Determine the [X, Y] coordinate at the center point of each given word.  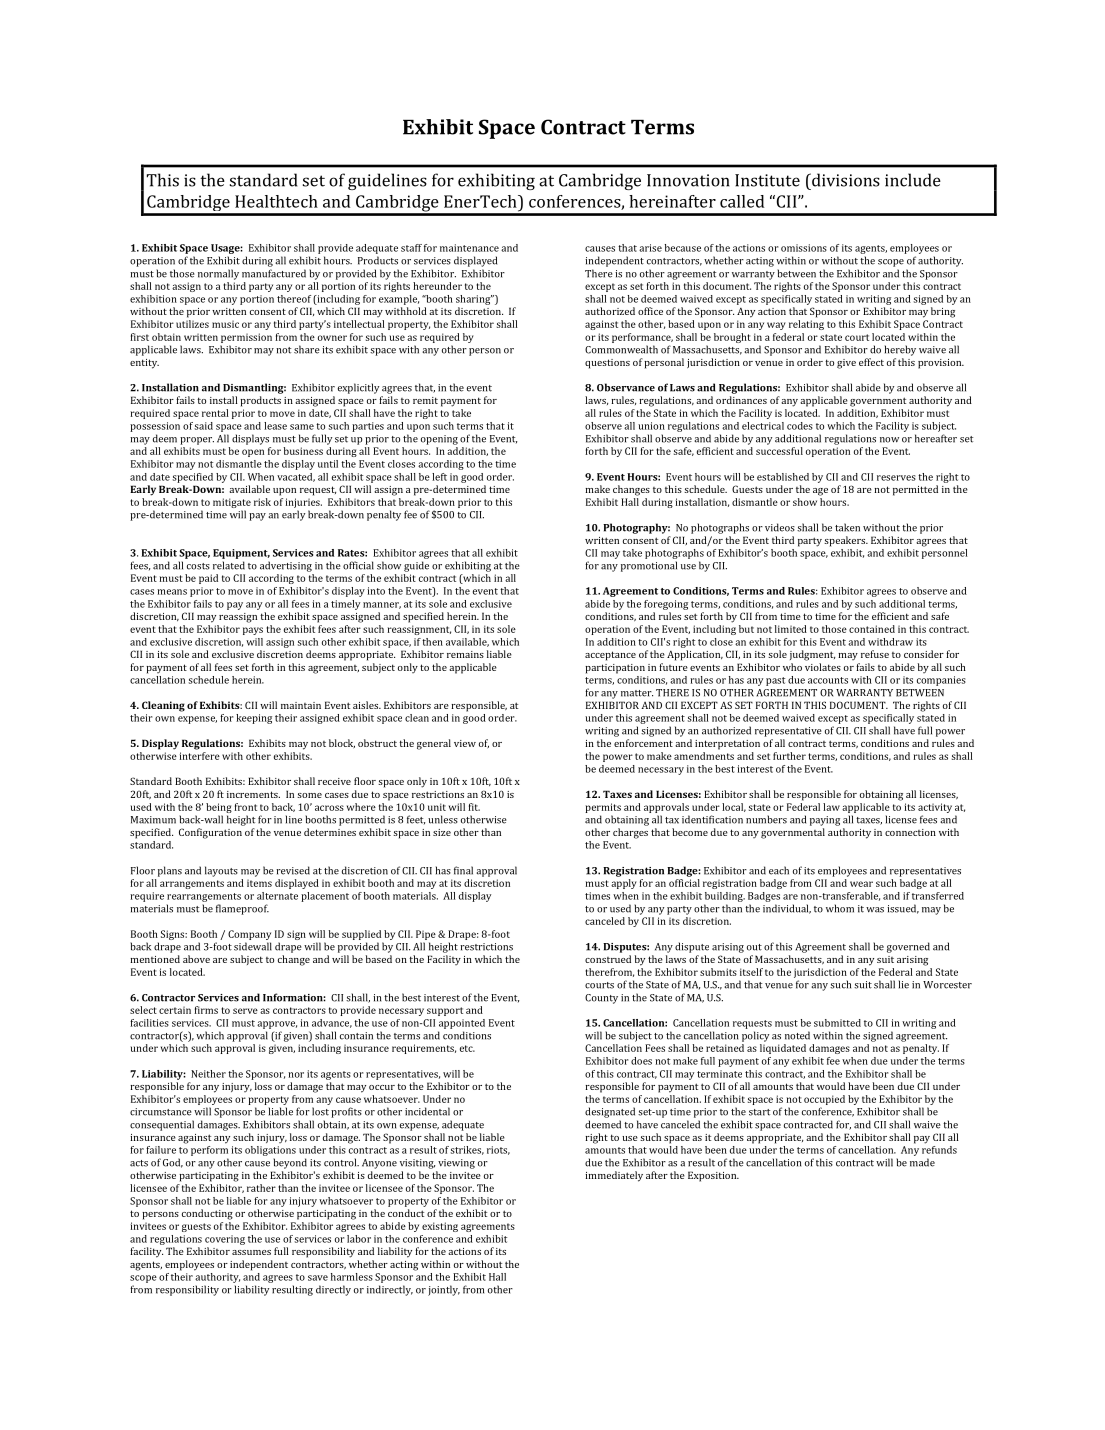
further [789, 756]
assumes [251, 1252]
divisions [845, 180]
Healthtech [276, 201]
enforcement [643, 743]
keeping [254, 719]
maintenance [469, 248]
